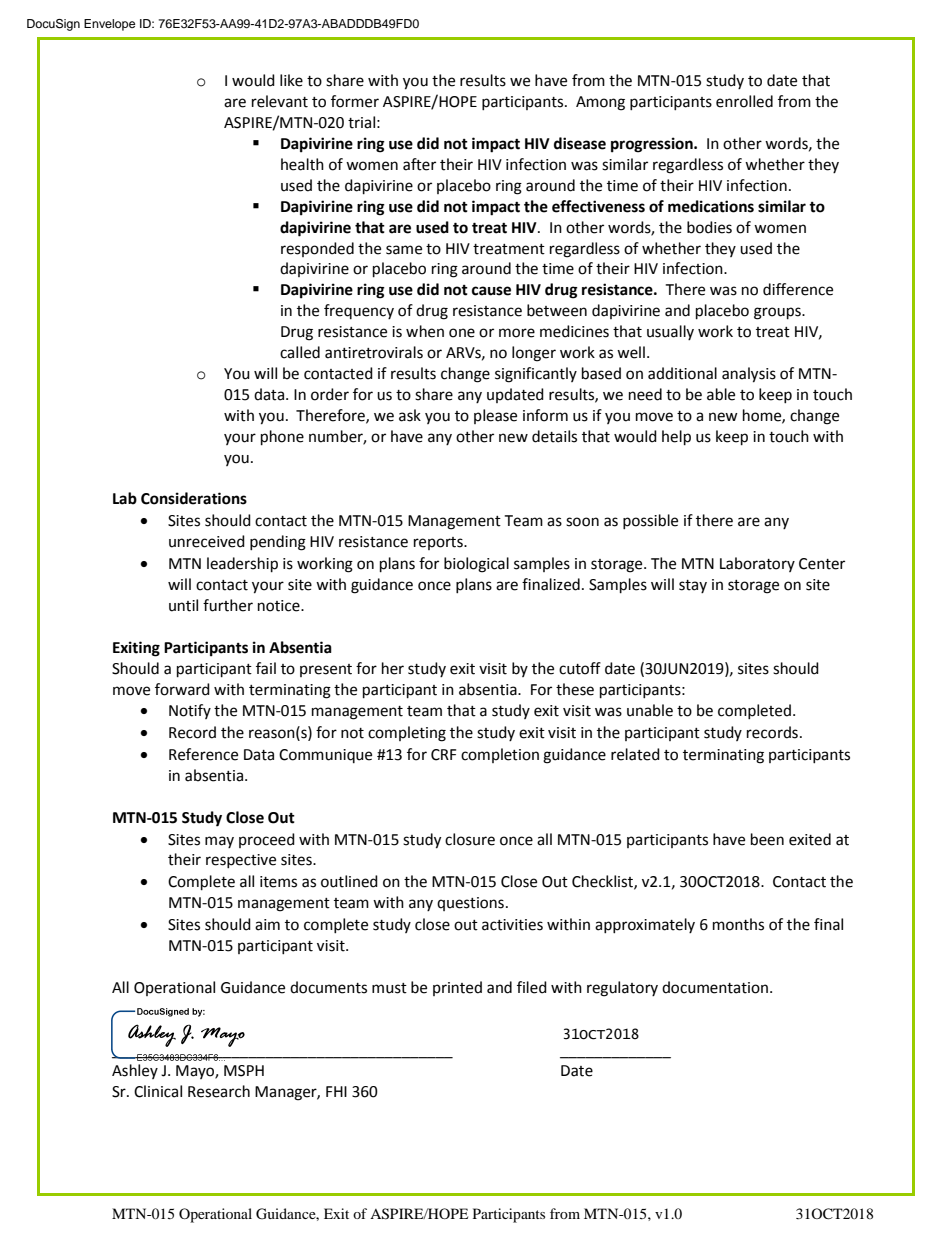  I want to click on enrolled, so click(744, 101).
